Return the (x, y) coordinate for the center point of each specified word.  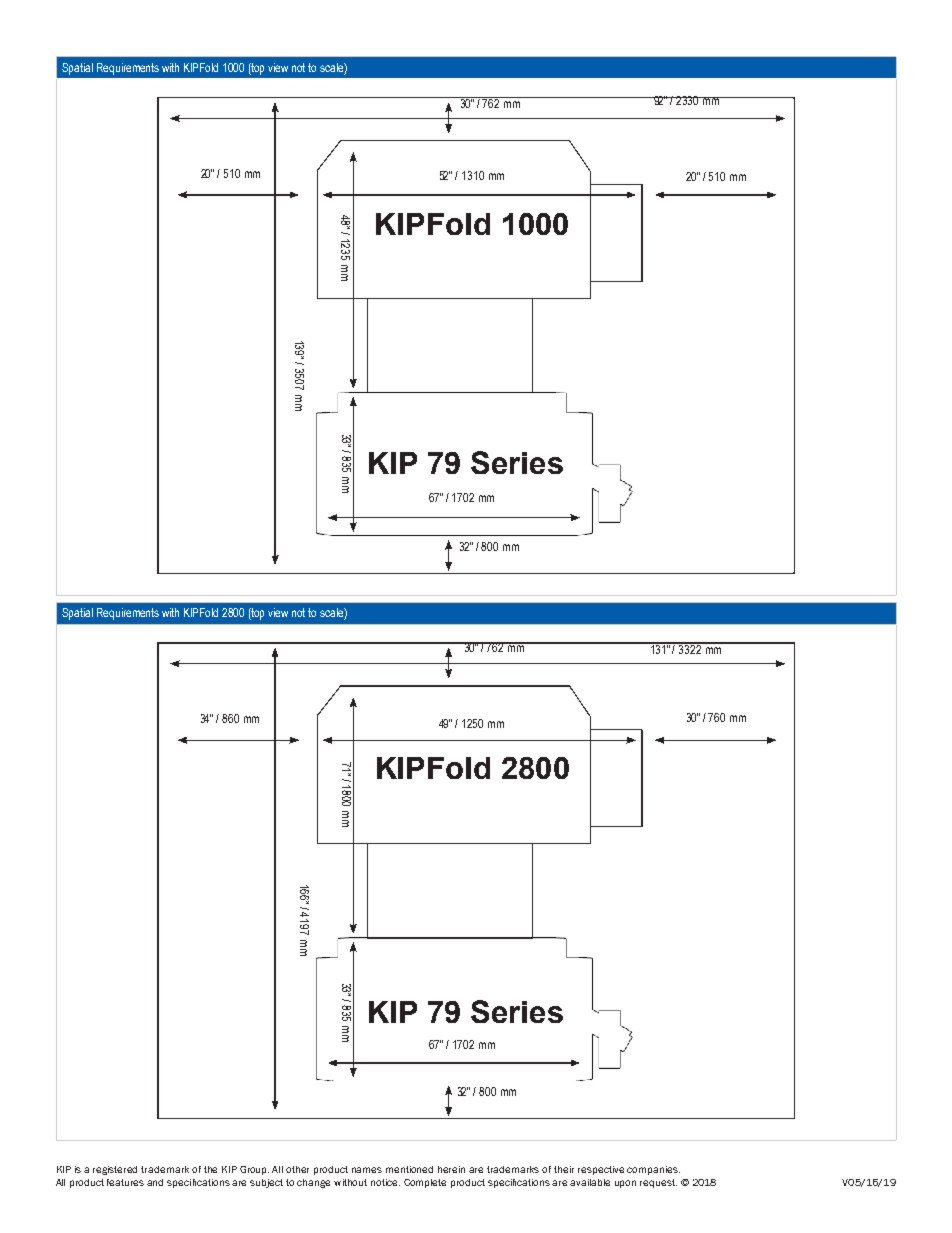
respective (601, 1170)
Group (254, 1170)
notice (385, 1182)
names (367, 1170)
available (590, 1182)
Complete (425, 1183)
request (658, 1183)
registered (115, 1170)
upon (625, 1184)
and (155, 1182)
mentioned (409, 1169)
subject (266, 1183)
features (125, 1182)
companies (653, 1170)
